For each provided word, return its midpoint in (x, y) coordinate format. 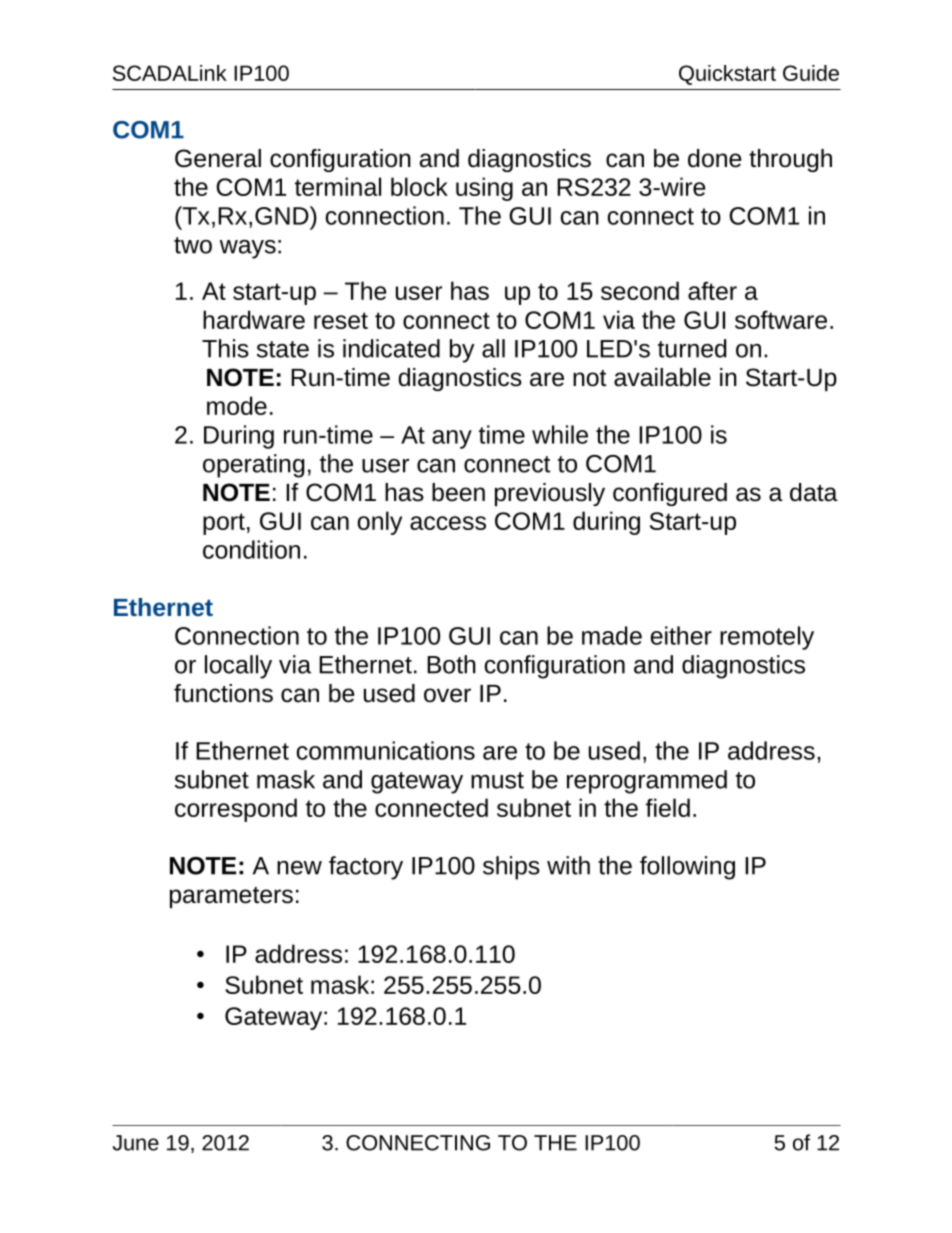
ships (511, 868)
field (668, 807)
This (225, 348)
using (484, 189)
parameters (231, 897)
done (715, 158)
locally (238, 667)
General (218, 158)
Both (451, 664)
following (687, 868)
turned (692, 348)
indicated (391, 348)
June (136, 1143)
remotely (767, 638)
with (568, 865)
